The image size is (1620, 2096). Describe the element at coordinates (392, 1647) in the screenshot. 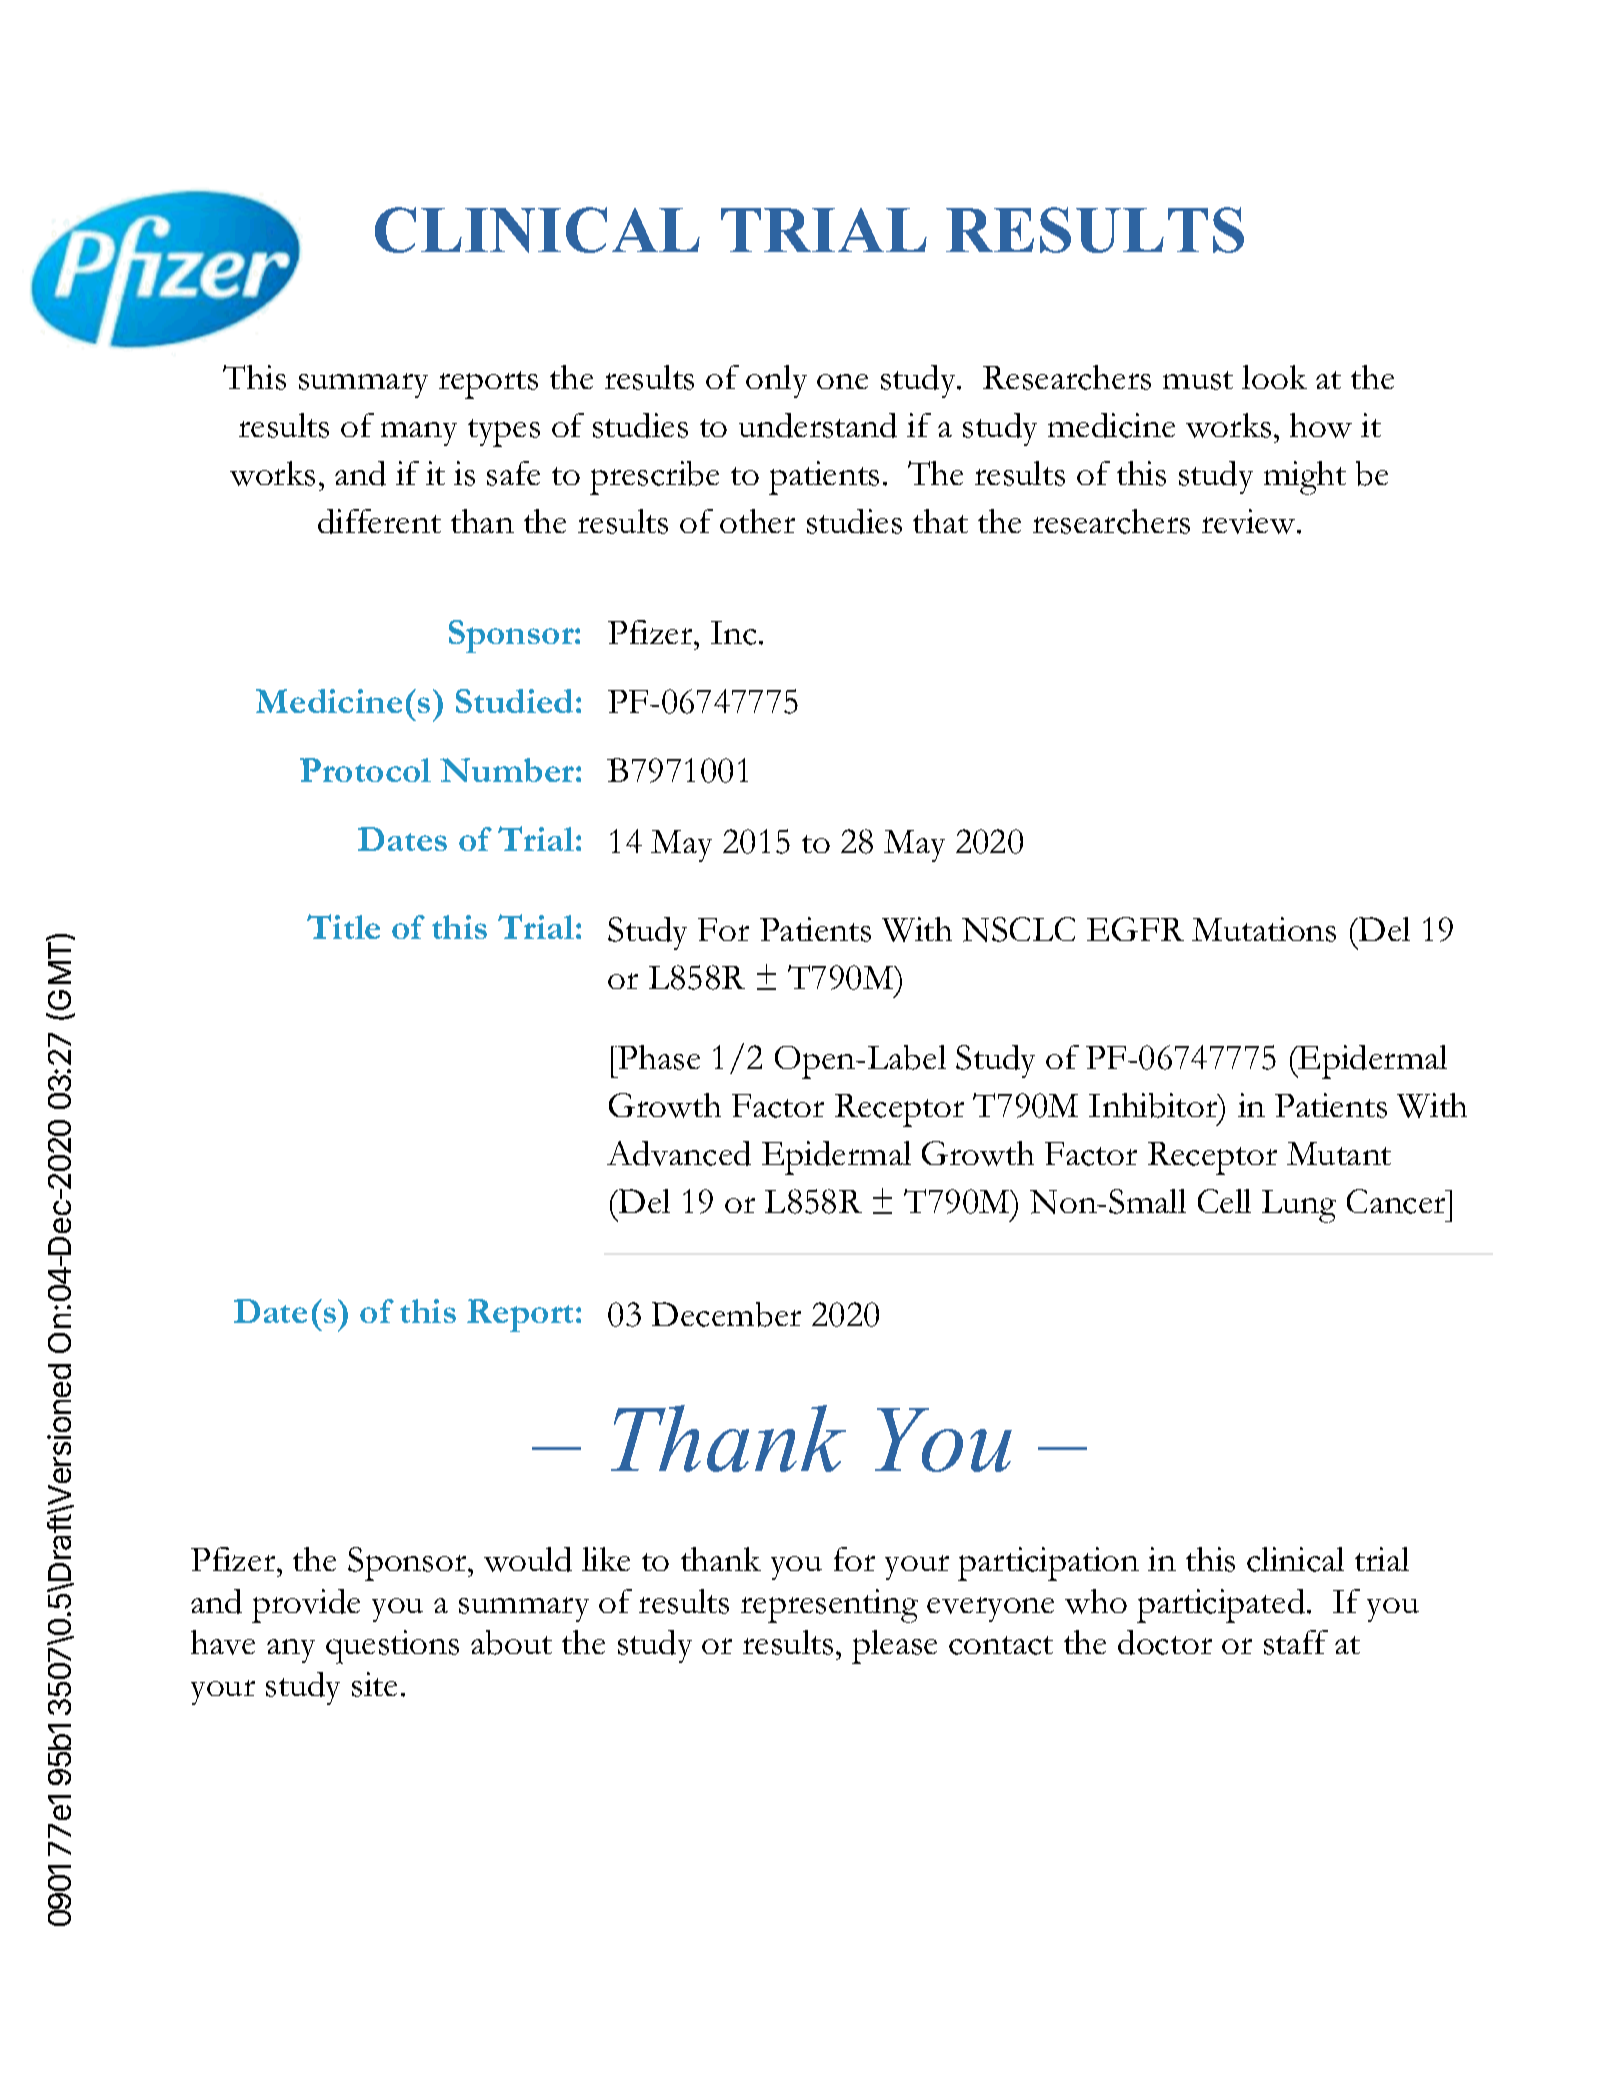

I see `questions` at that location.
